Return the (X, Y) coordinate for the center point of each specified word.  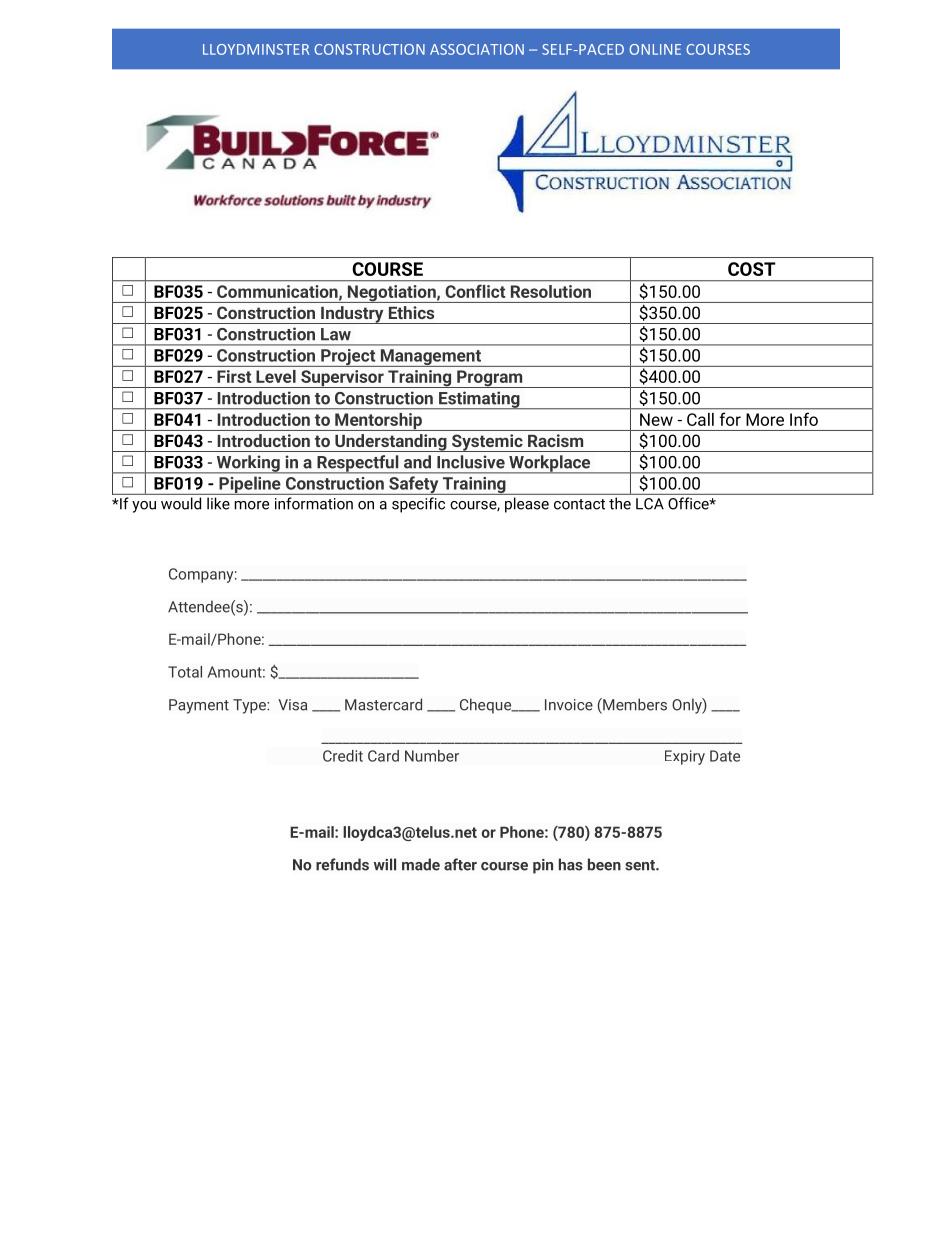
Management (430, 358)
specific (418, 505)
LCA (650, 504)
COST (752, 269)
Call (700, 419)
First (234, 376)
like (218, 503)
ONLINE (655, 49)
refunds (342, 864)
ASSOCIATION (477, 49)
